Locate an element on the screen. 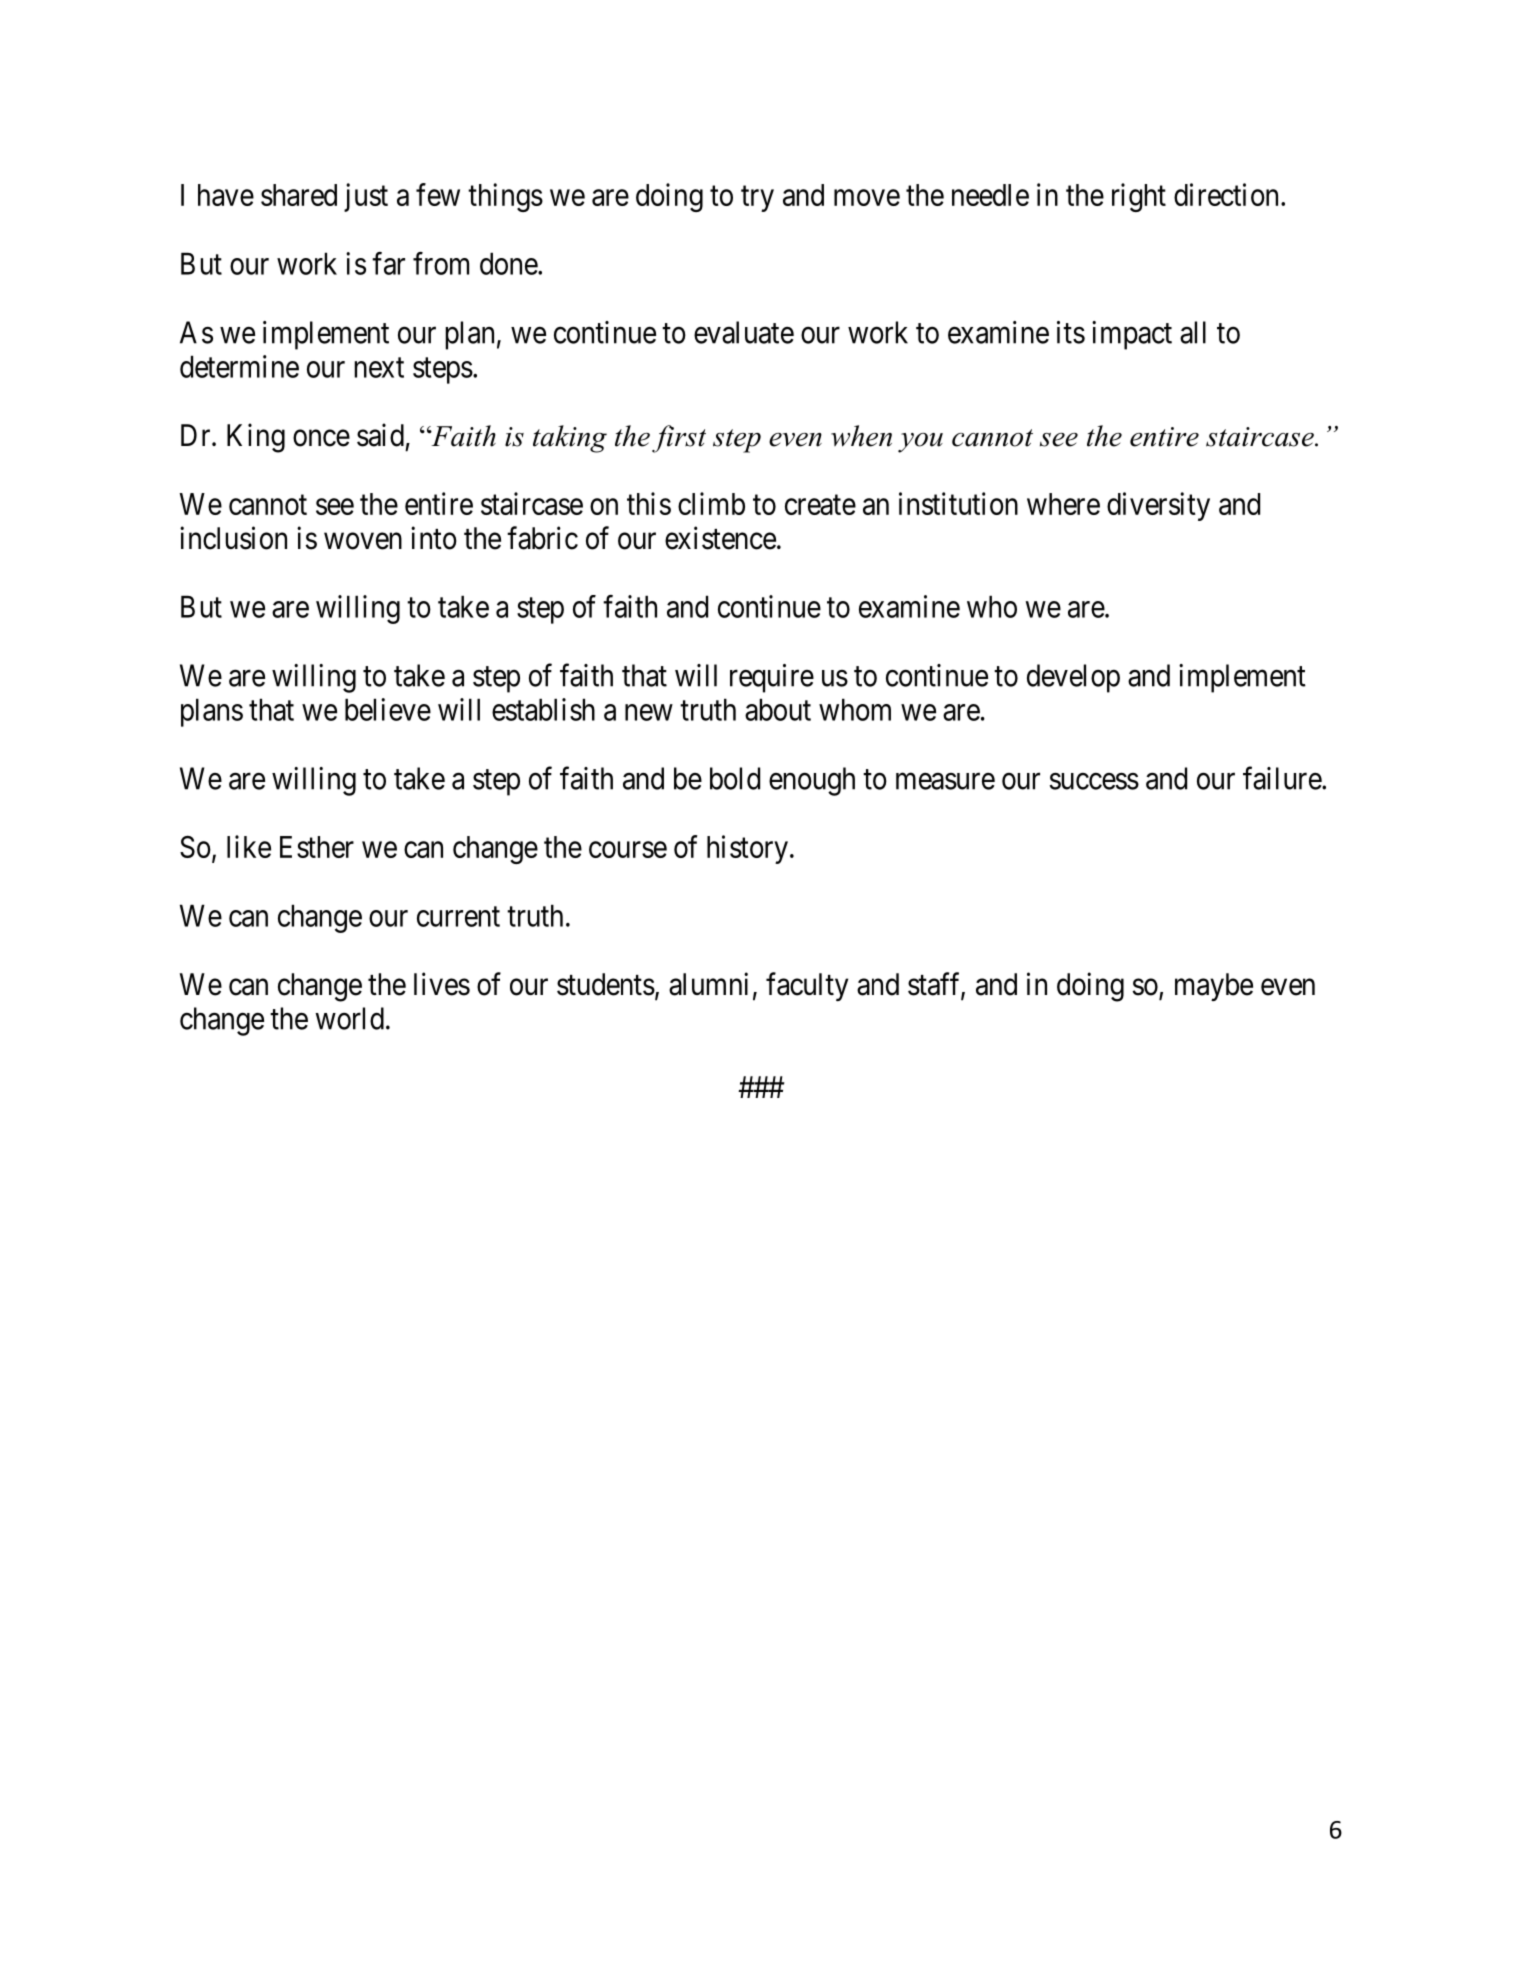  just is located at coordinates (366, 197).
